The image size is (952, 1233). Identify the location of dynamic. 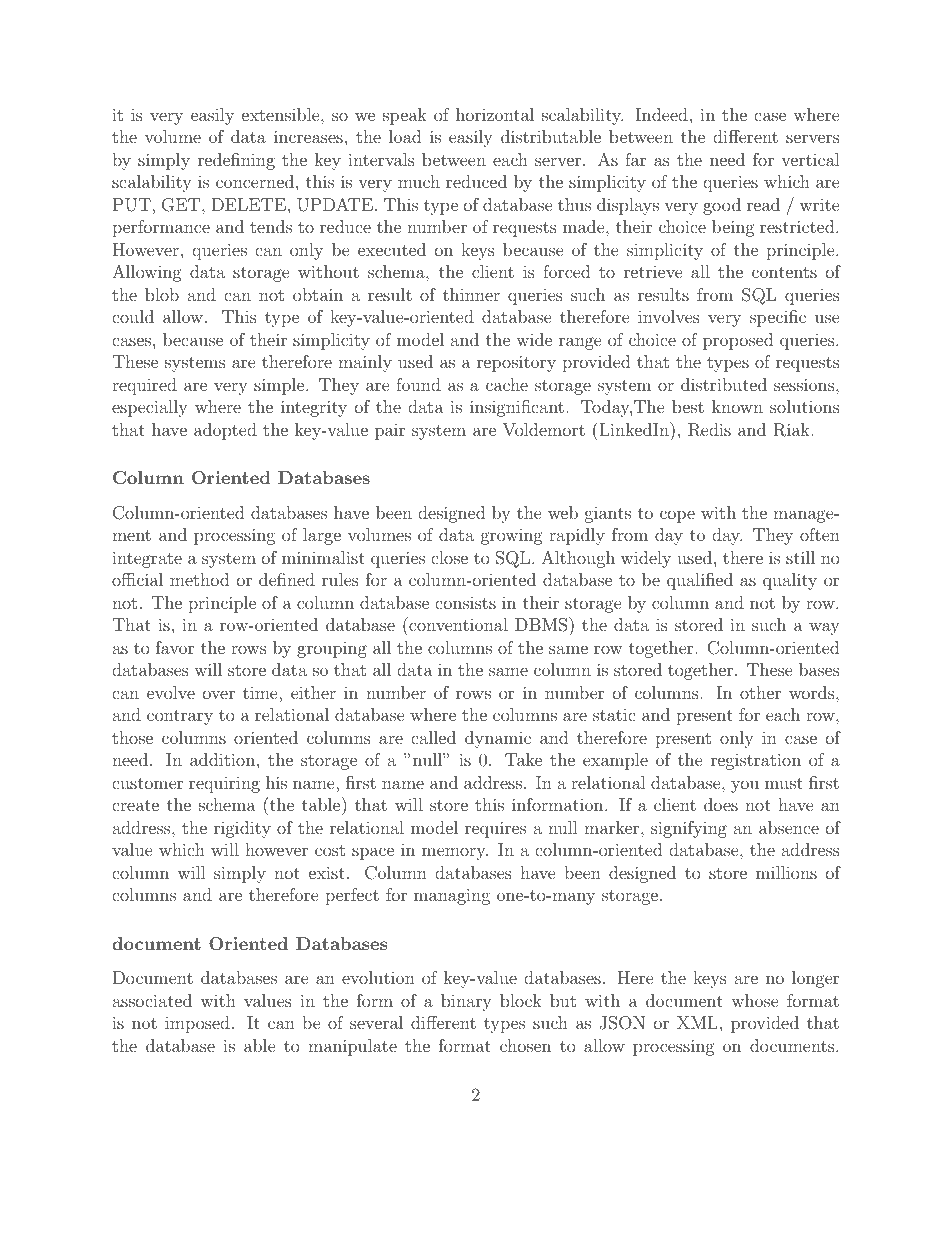
(498, 739).
